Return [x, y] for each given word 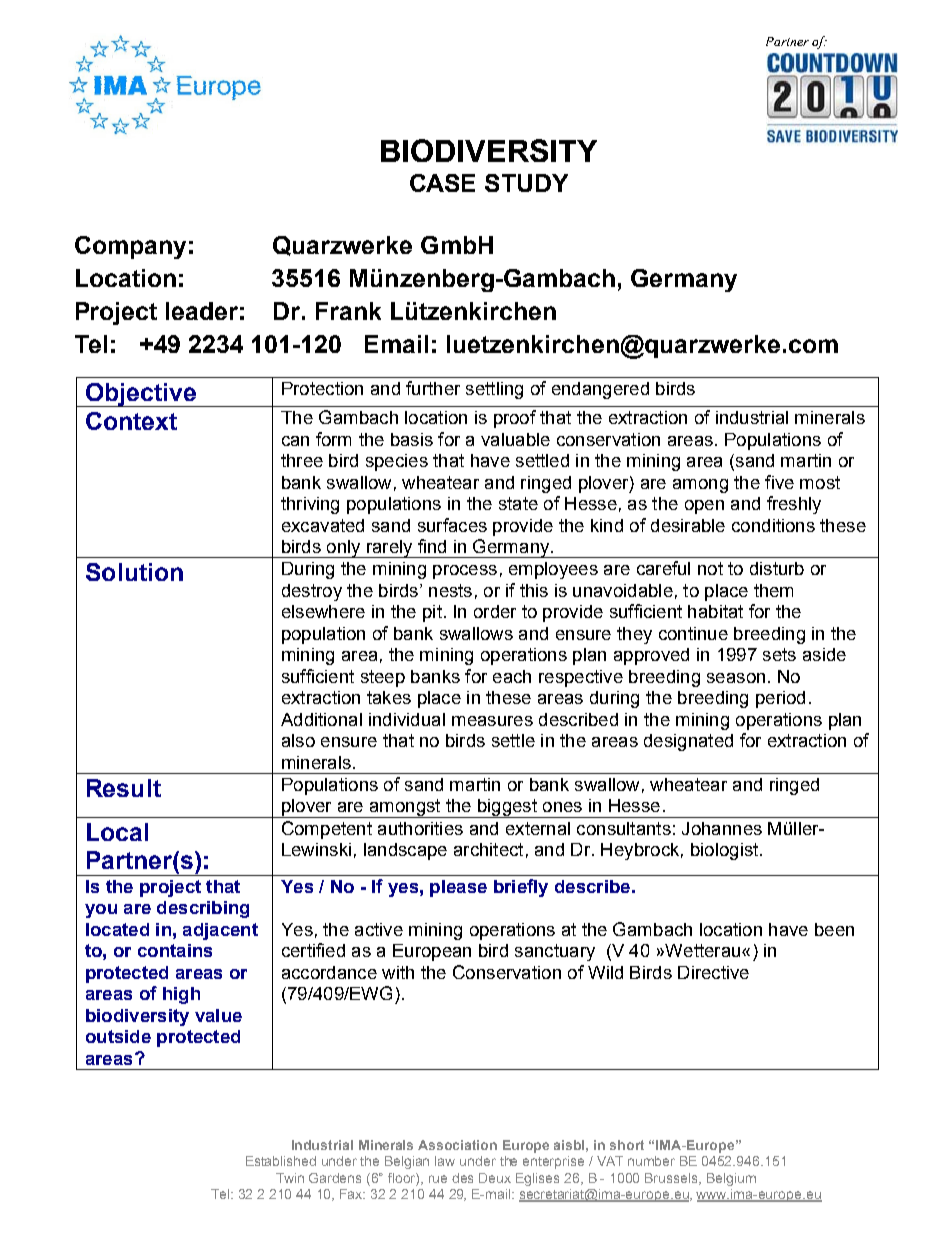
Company [130, 247]
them [773, 590]
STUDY [526, 183]
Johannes [722, 828]
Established [281, 1161]
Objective [140, 395]
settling [494, 390]
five [779, 482]
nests [450, 590]
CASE [442, 183]
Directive [713, 972]
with [398, 972]
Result [124, 788]
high [181, 995]
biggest [507, 808]
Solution [134, 572]
